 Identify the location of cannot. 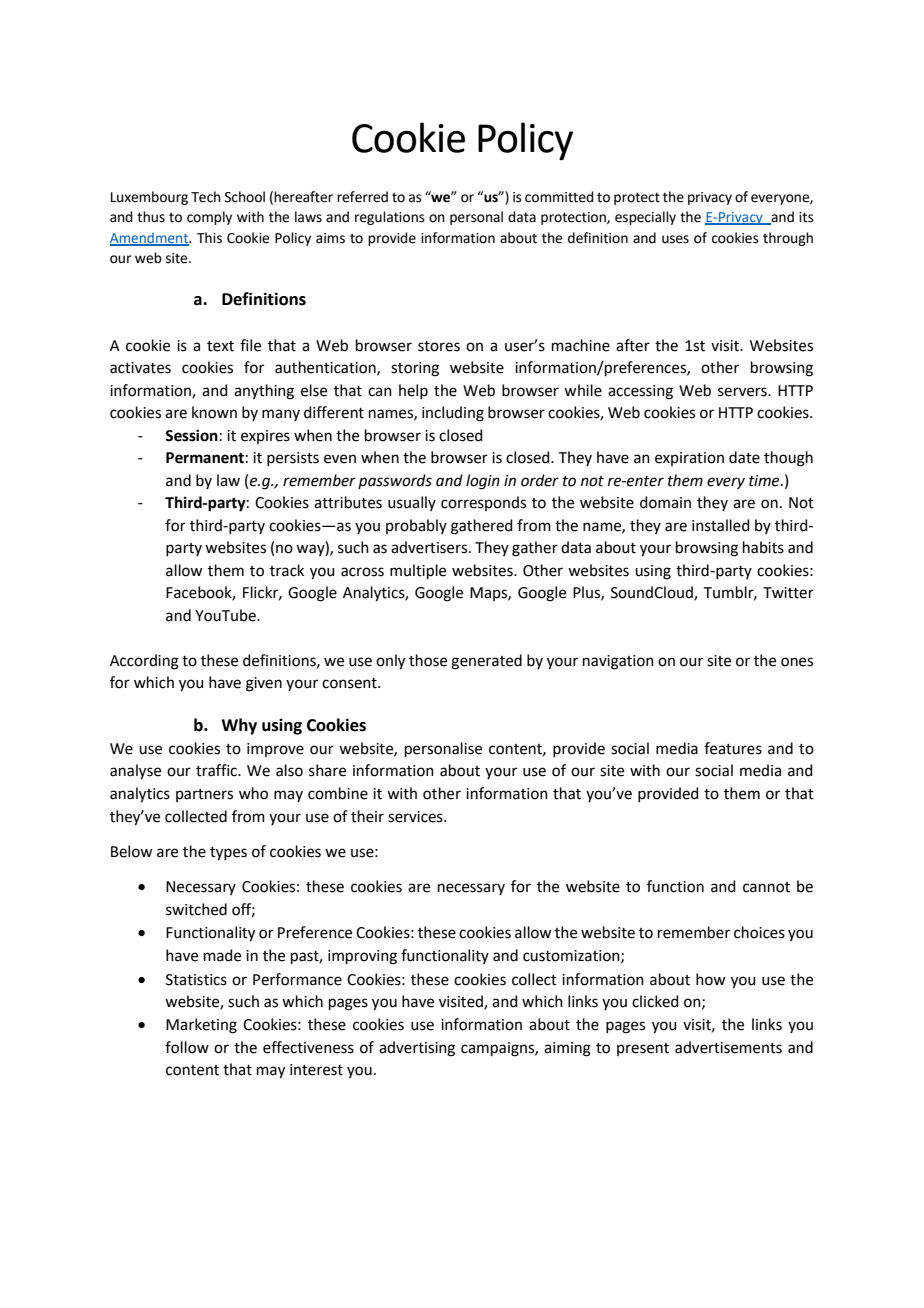
(766, 887).
